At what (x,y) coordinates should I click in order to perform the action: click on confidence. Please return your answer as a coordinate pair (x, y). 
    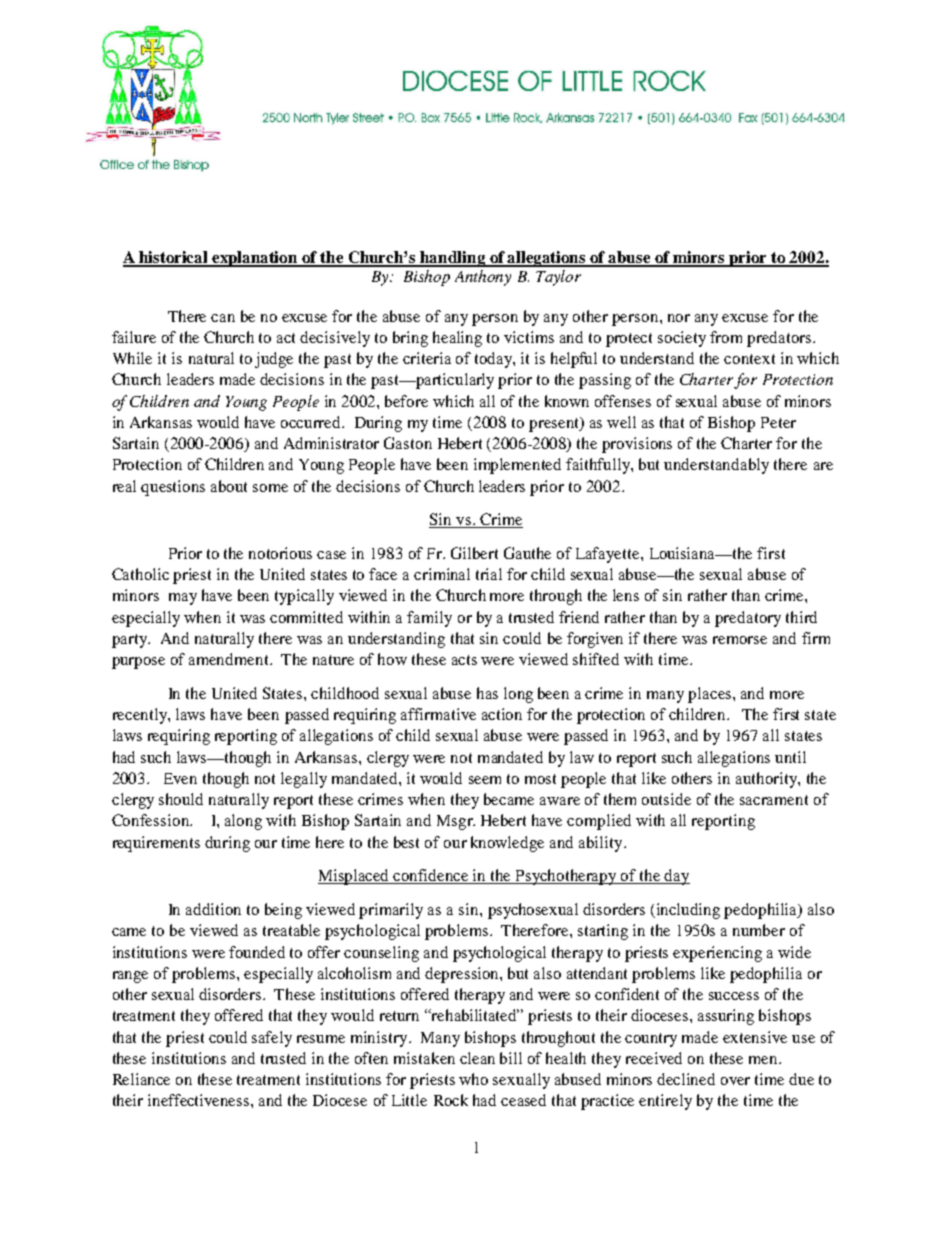
    Looking at the image, I should click on (431, 876).
